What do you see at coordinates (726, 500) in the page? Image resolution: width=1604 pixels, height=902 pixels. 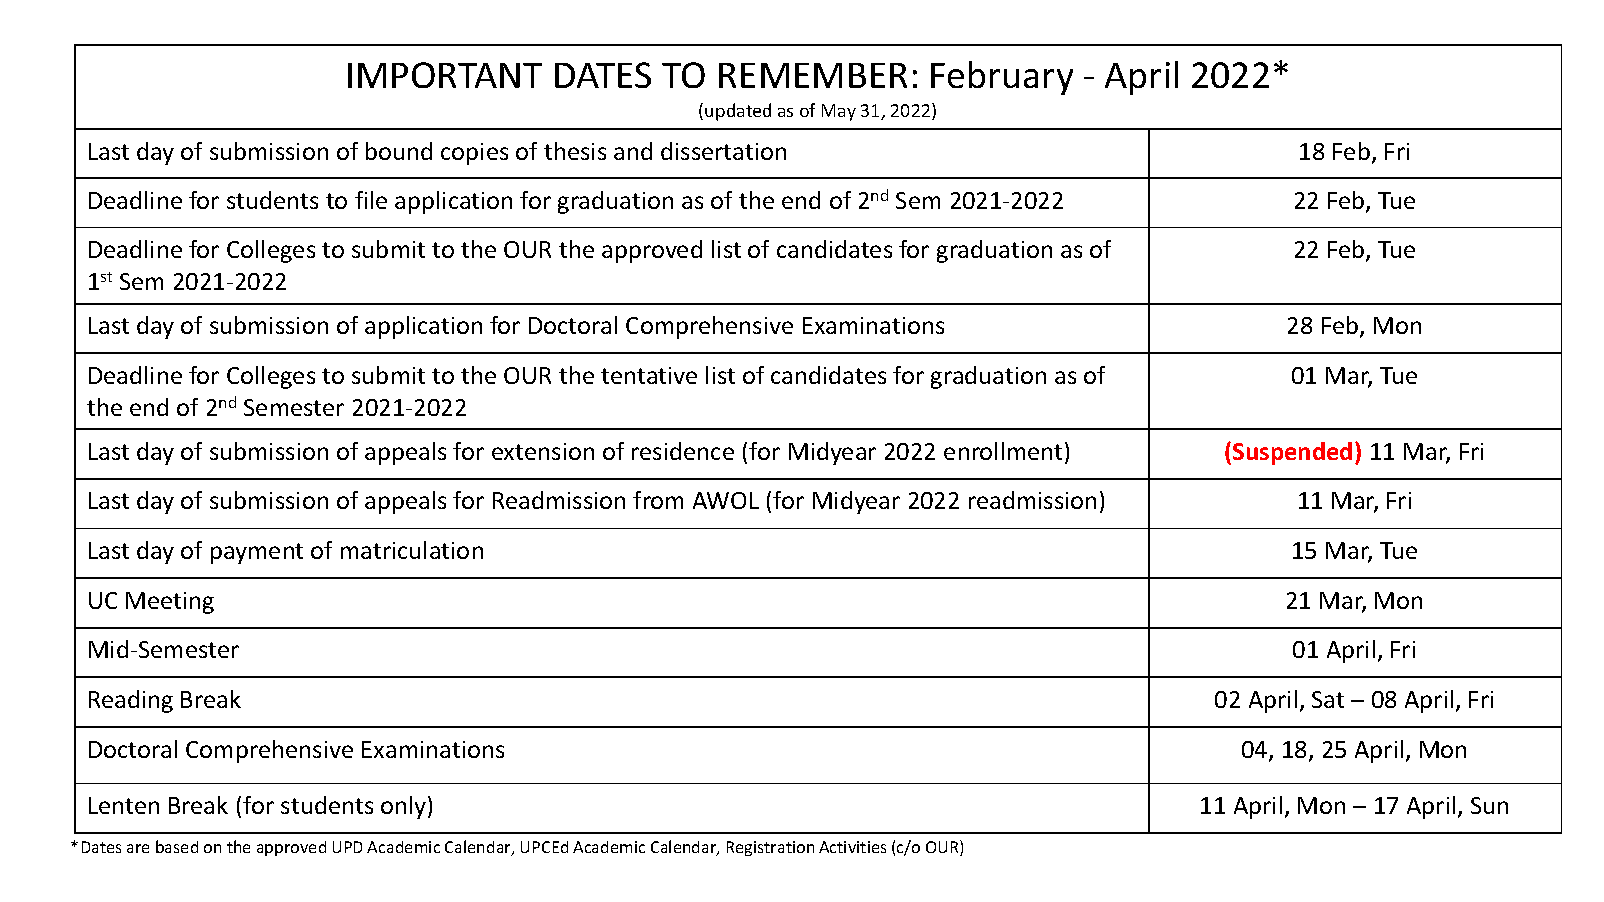 I see `AWOL` at bounding box center [726, 500].
